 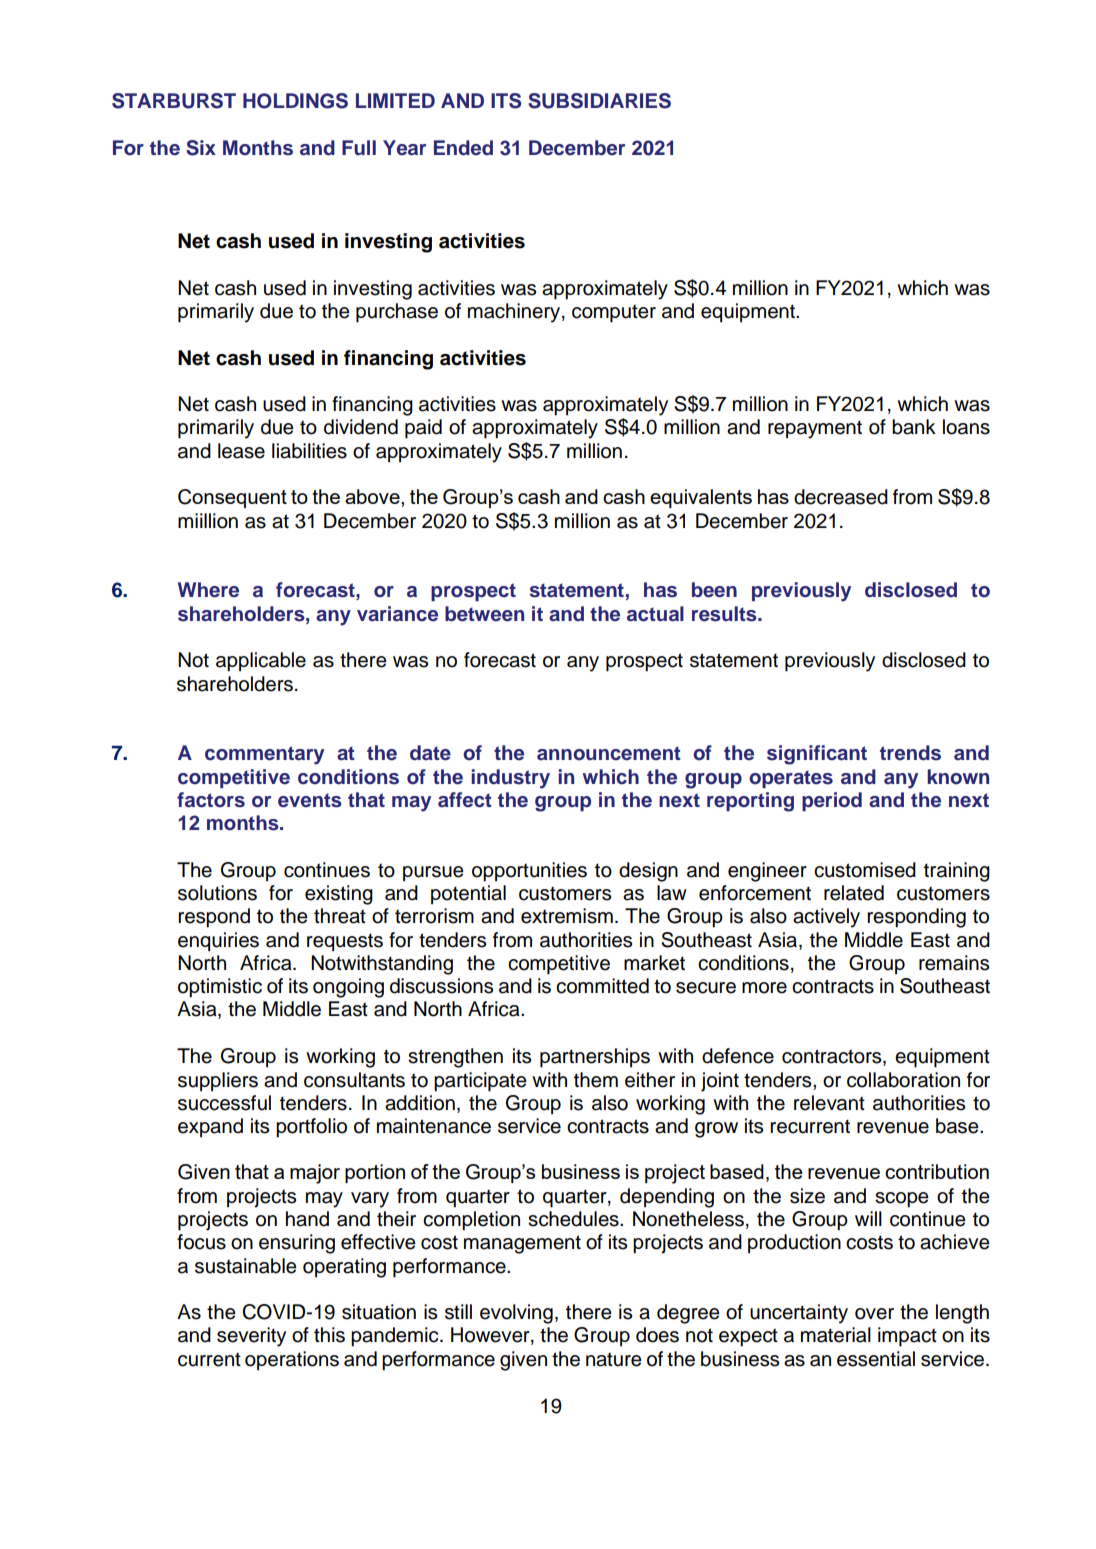 What do you see at coordinates (251, 1337) in the screenshot?
I see `severity` at bounding box center [251, 1337].
